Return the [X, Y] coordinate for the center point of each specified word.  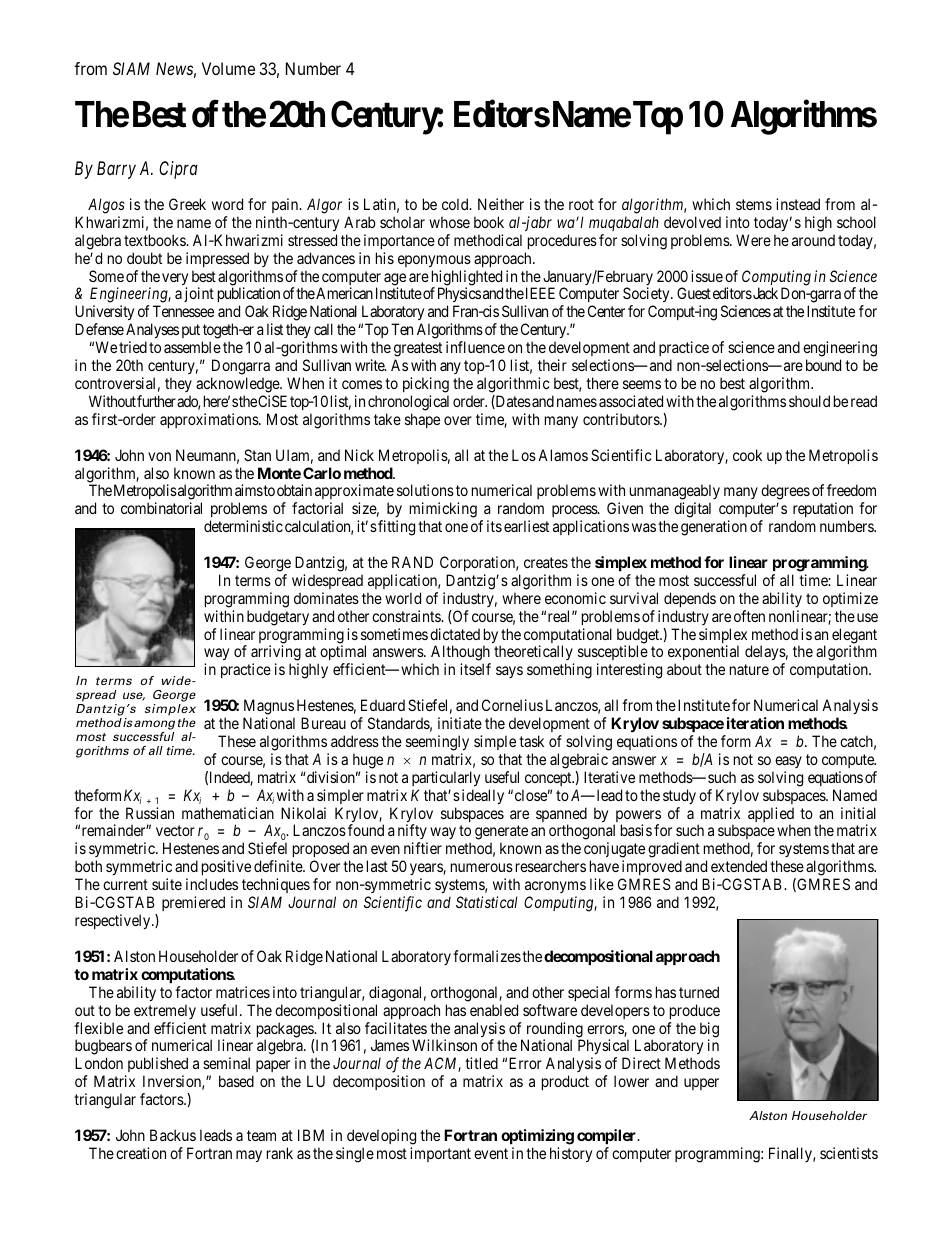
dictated [455, 634]
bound [823, 365]
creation [141, 1153]
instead [798, 204]
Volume [228, 68]
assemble [192, 347]
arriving [276, 654]
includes [212, 884]
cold [456, 204]
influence [475, 347]
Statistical [487, 902]
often [749, 616]
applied [771, 816]
